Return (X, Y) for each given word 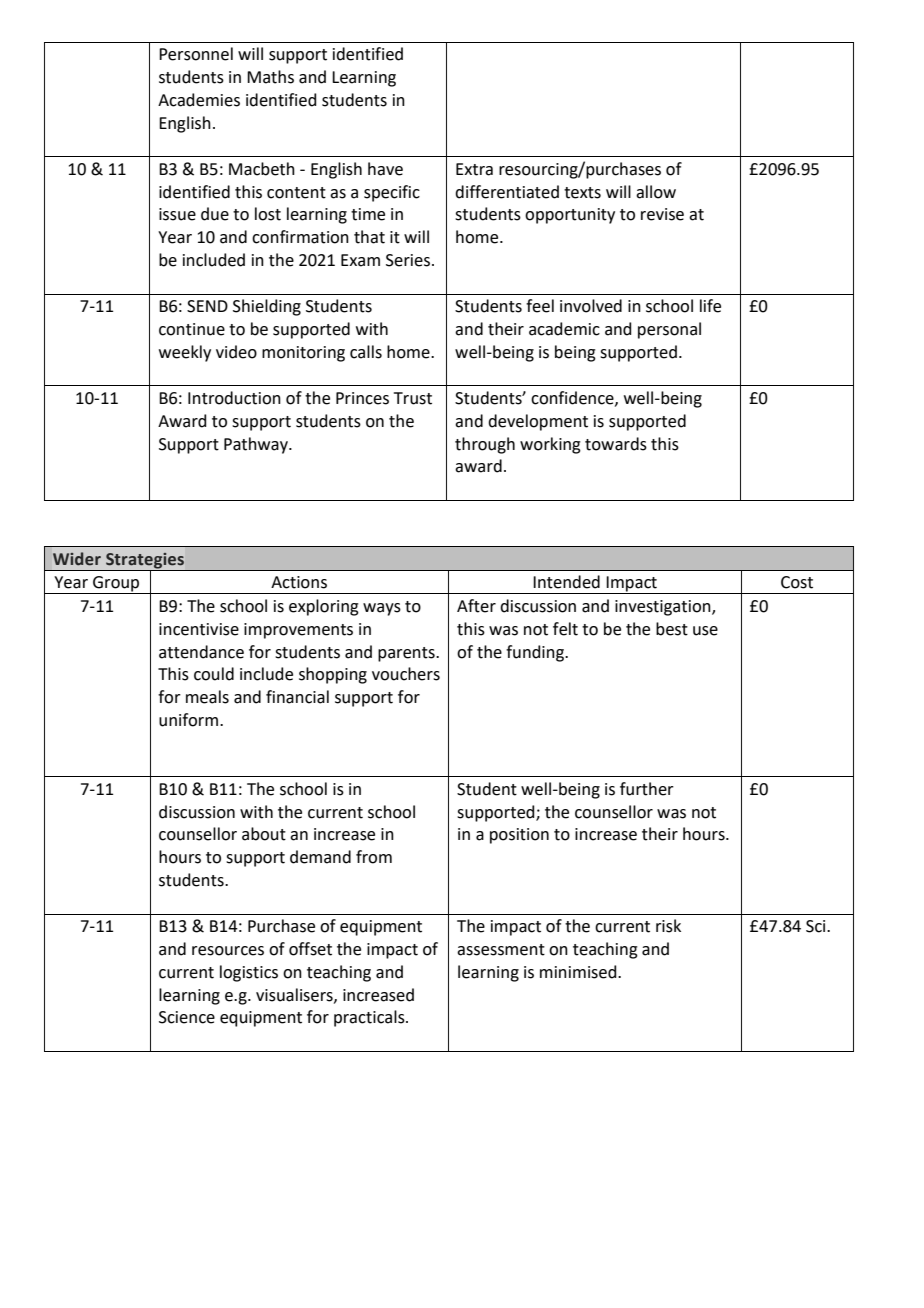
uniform (188, 720)
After (476, 606)
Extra (474, 169)
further (647, 789)
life (710, 306)
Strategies (145, 562)
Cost (797, 582)
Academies (199, 100)
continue (192, 329)
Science (187, 1017)
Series (408, 260)
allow (656, 192)
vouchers (406, 674)
